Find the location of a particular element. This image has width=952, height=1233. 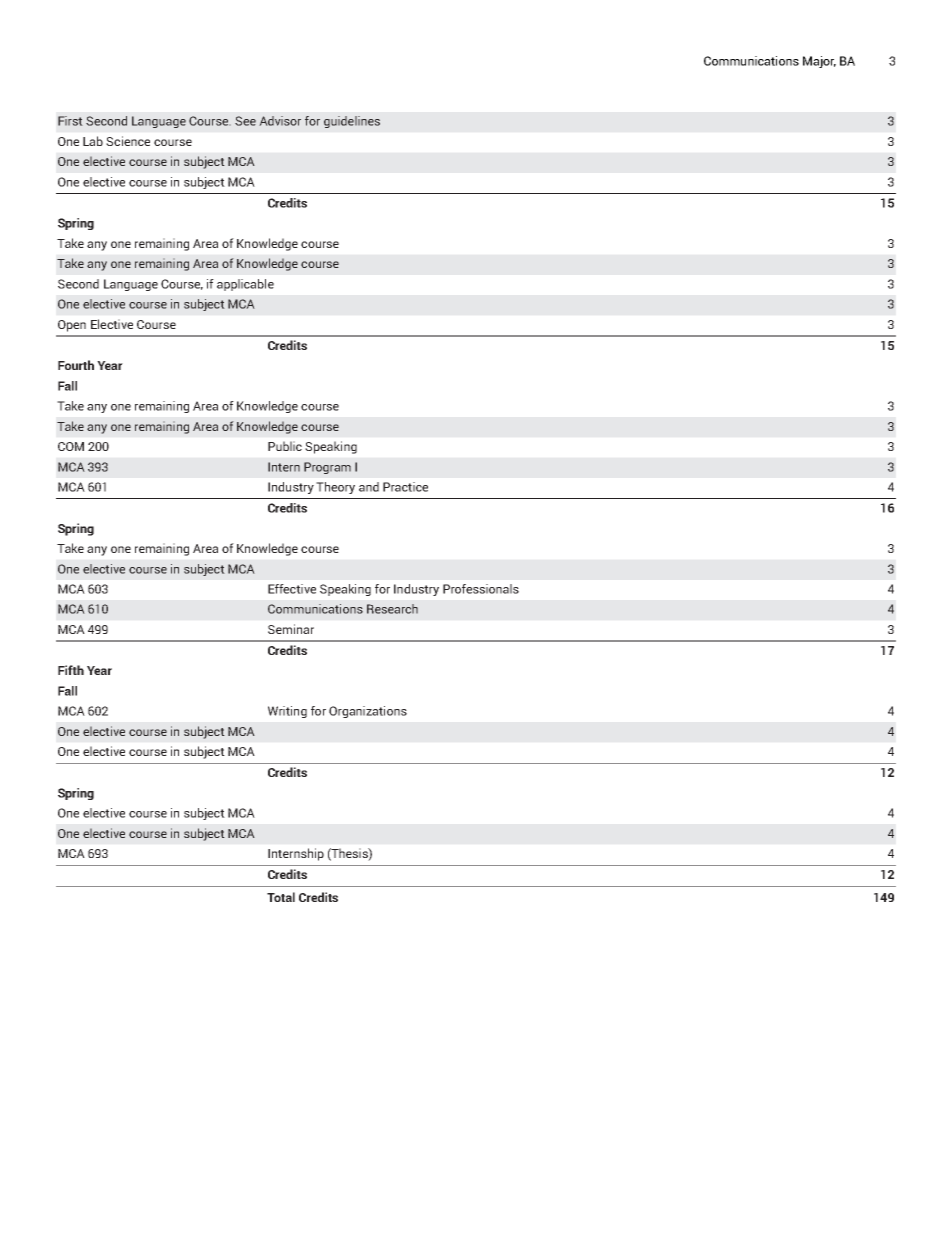

Practice is located at coordinates (405, 487).
